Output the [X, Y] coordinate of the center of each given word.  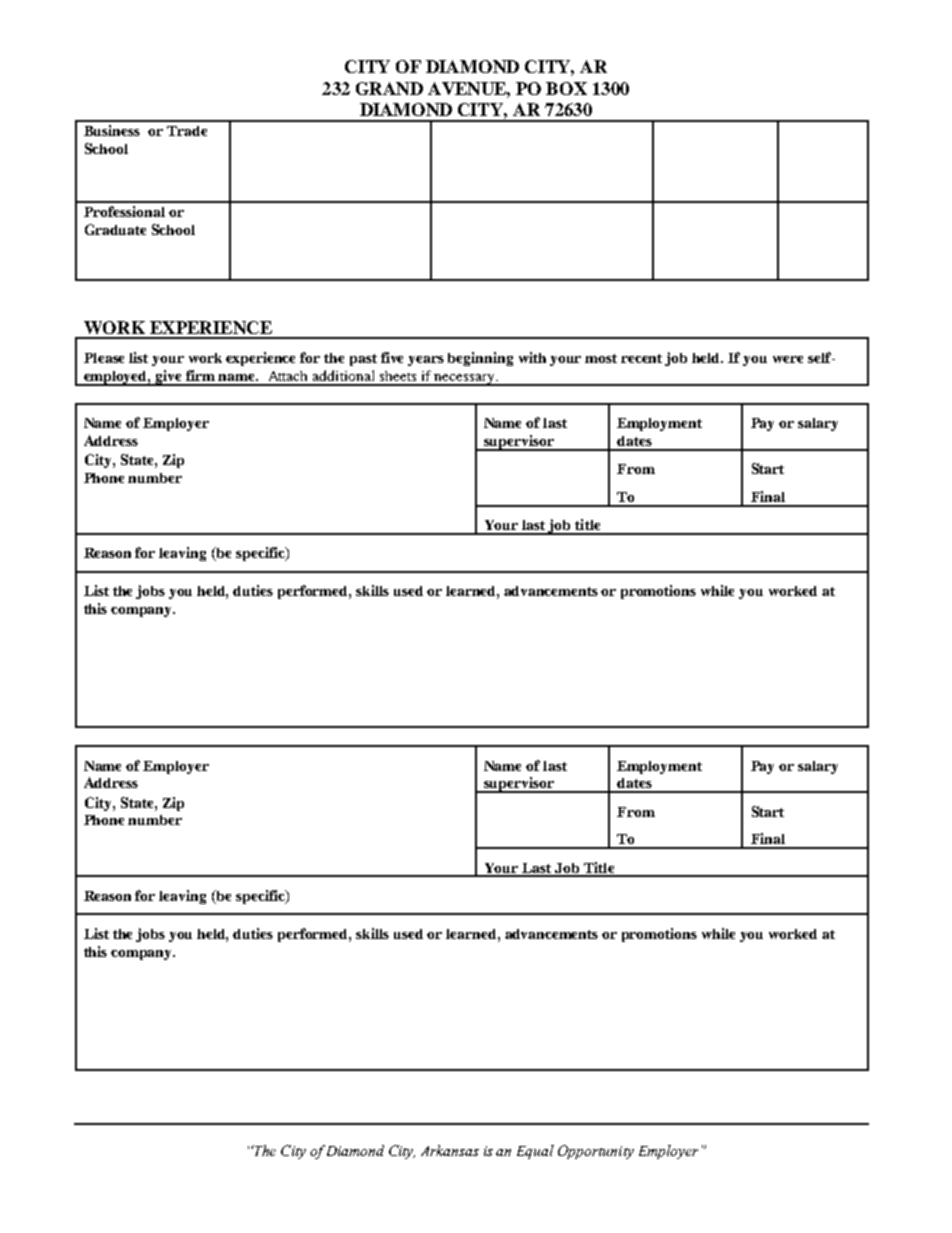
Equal [535, 1152]
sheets [398, 376]
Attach [288, 376]
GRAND [389, 88]
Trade [187, 131]
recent [641, 358]
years [426, 361]
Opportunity [596, 1152]
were [788, 359]
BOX [566, 88]
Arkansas [450, 1150]
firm [200, 375]
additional [343, 375]
